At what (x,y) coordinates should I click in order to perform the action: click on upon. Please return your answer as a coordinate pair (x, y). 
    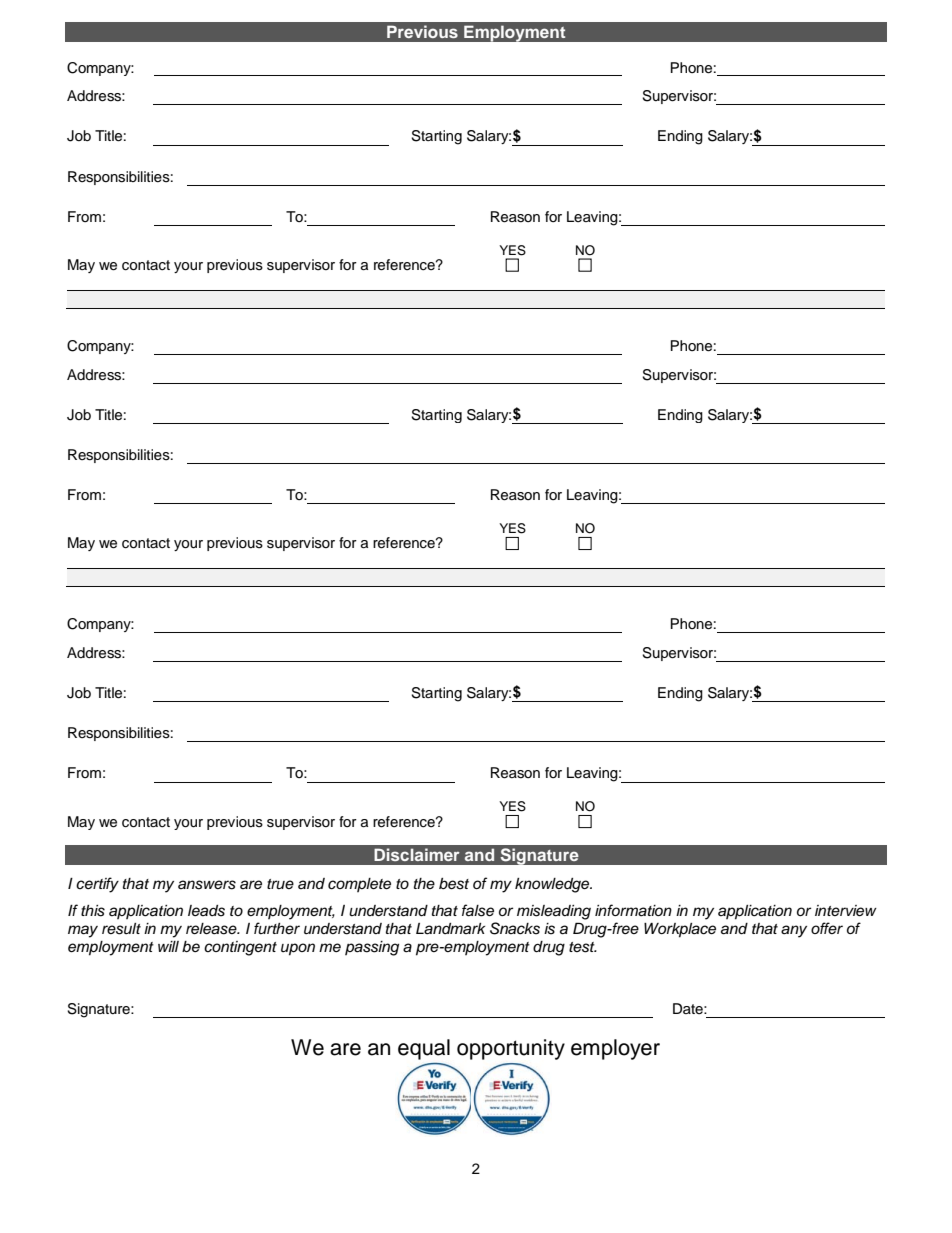
    Looking at the image, I should click on (298, 949).
